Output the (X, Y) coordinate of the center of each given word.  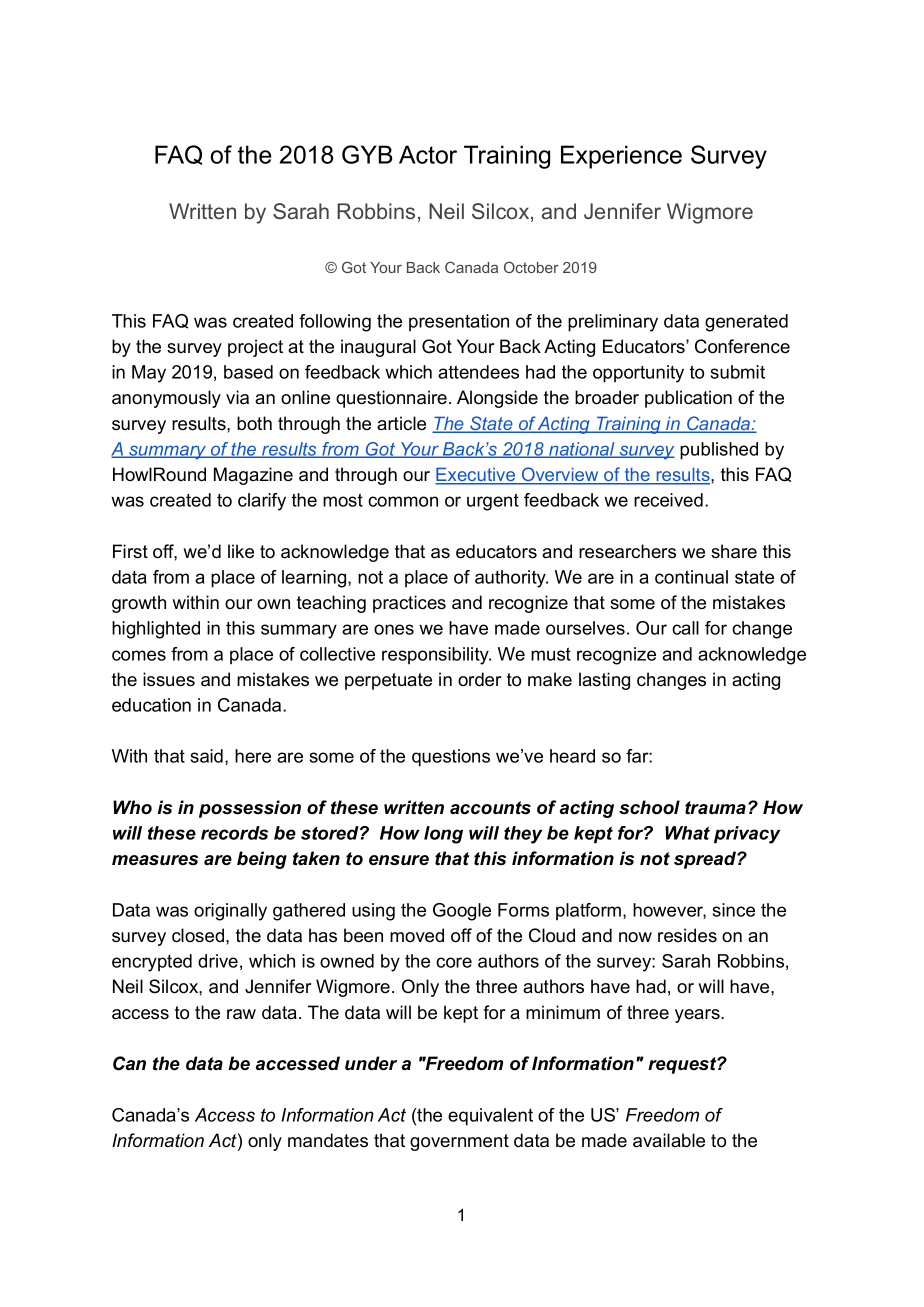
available (669, 1140)
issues (169, 679)
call (685, 628)
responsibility (436, 656)
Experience (621, 157)
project (255, 348)
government (459, 1142)
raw (241, 1014)
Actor (428, 154)
